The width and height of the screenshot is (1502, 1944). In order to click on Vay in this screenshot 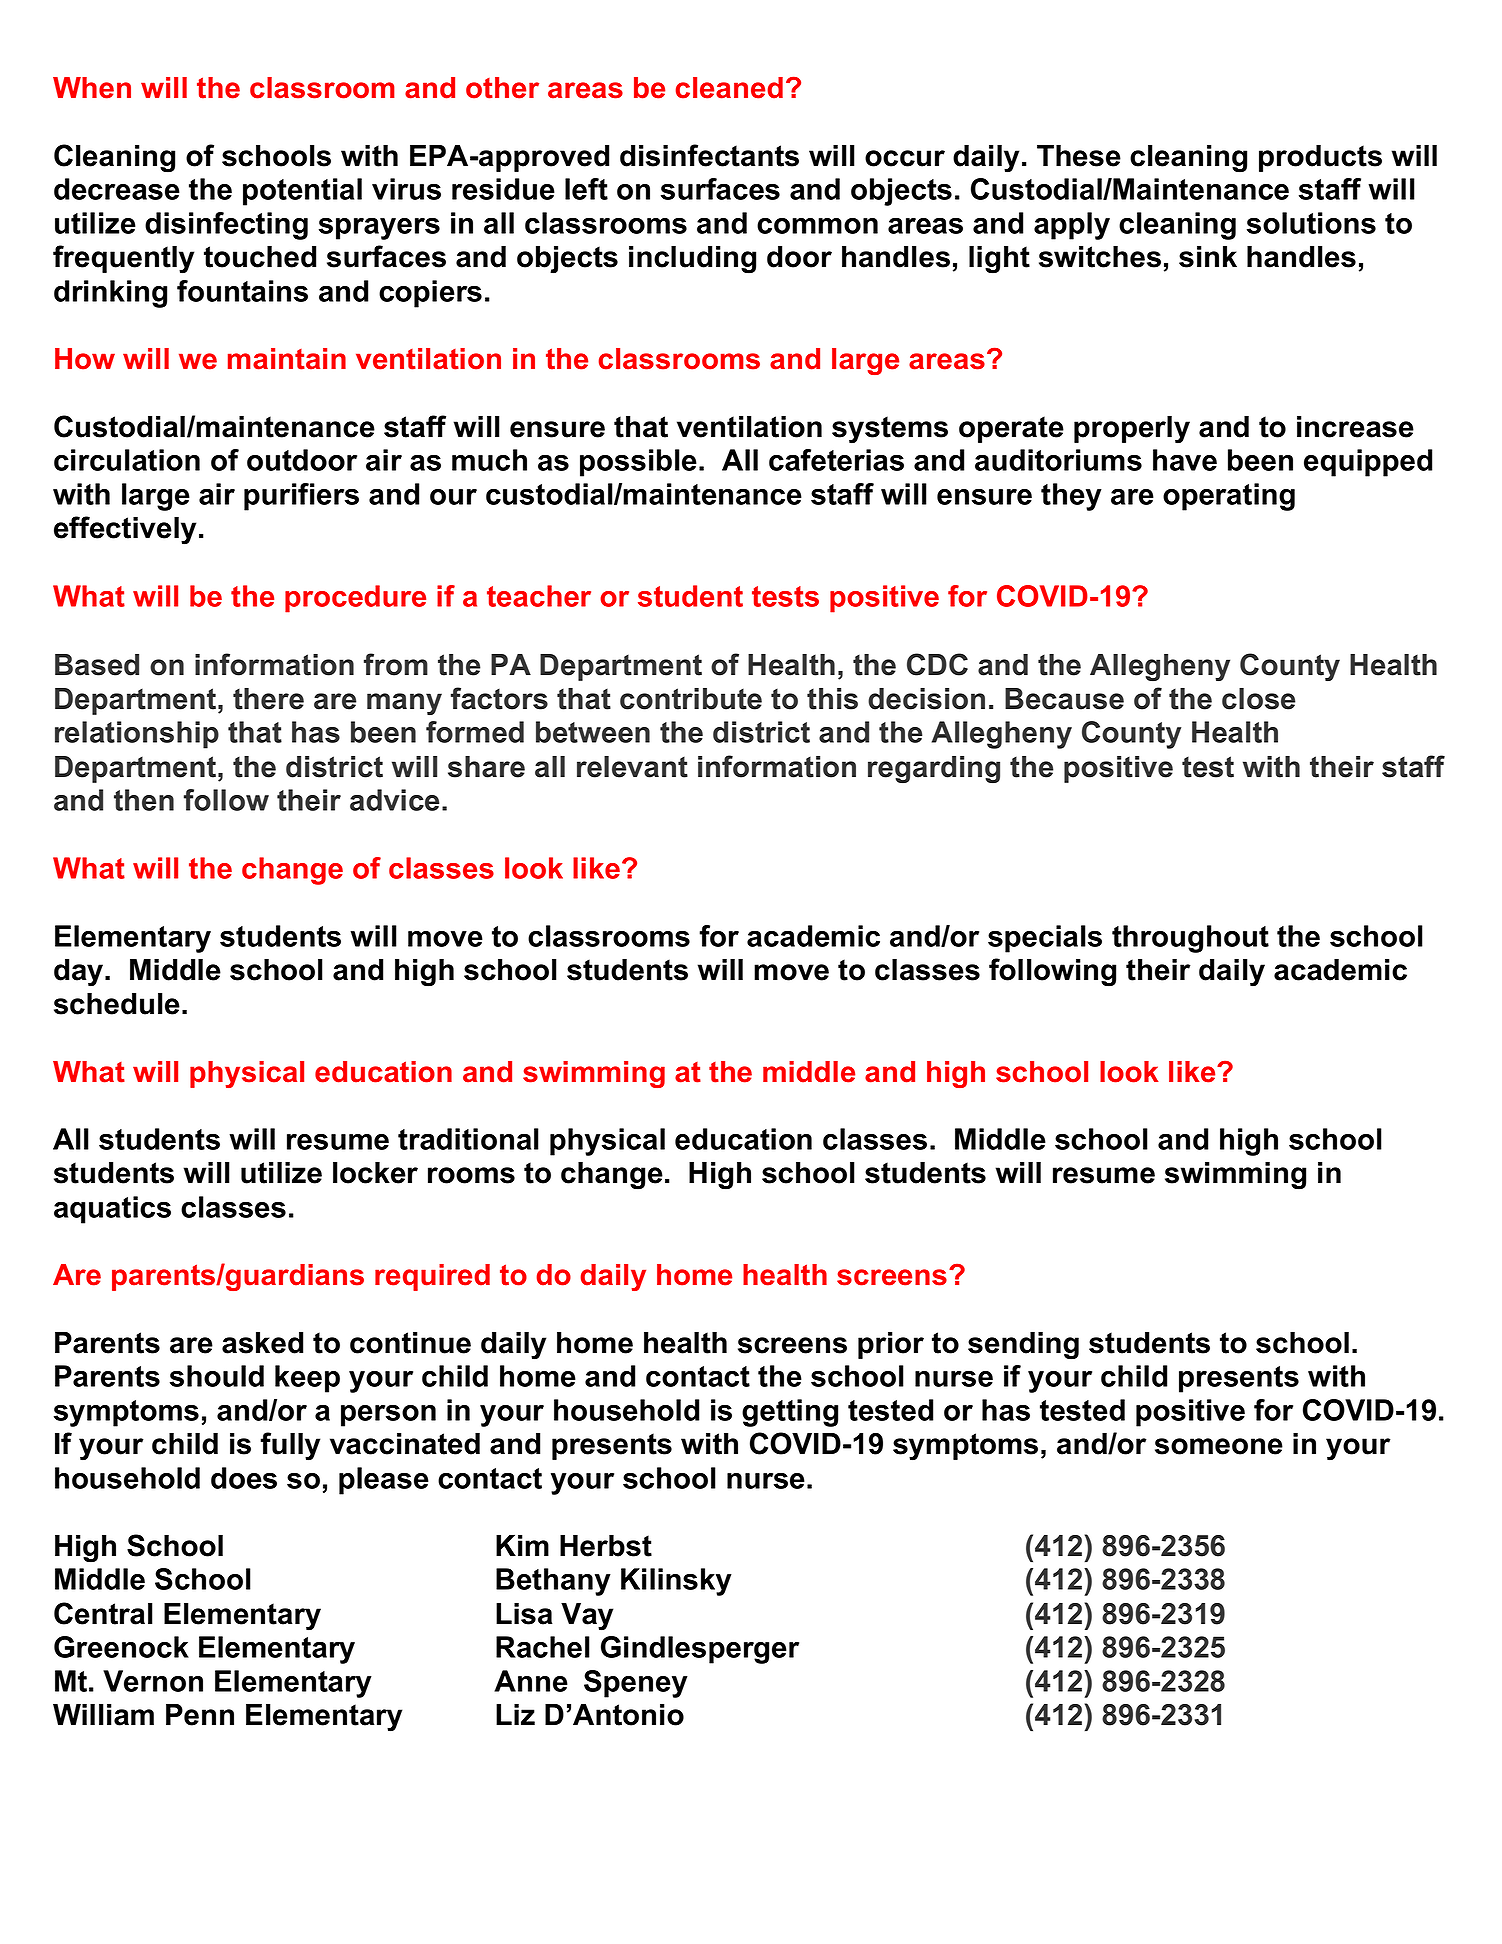, I will do `click(587, 1617)`.
